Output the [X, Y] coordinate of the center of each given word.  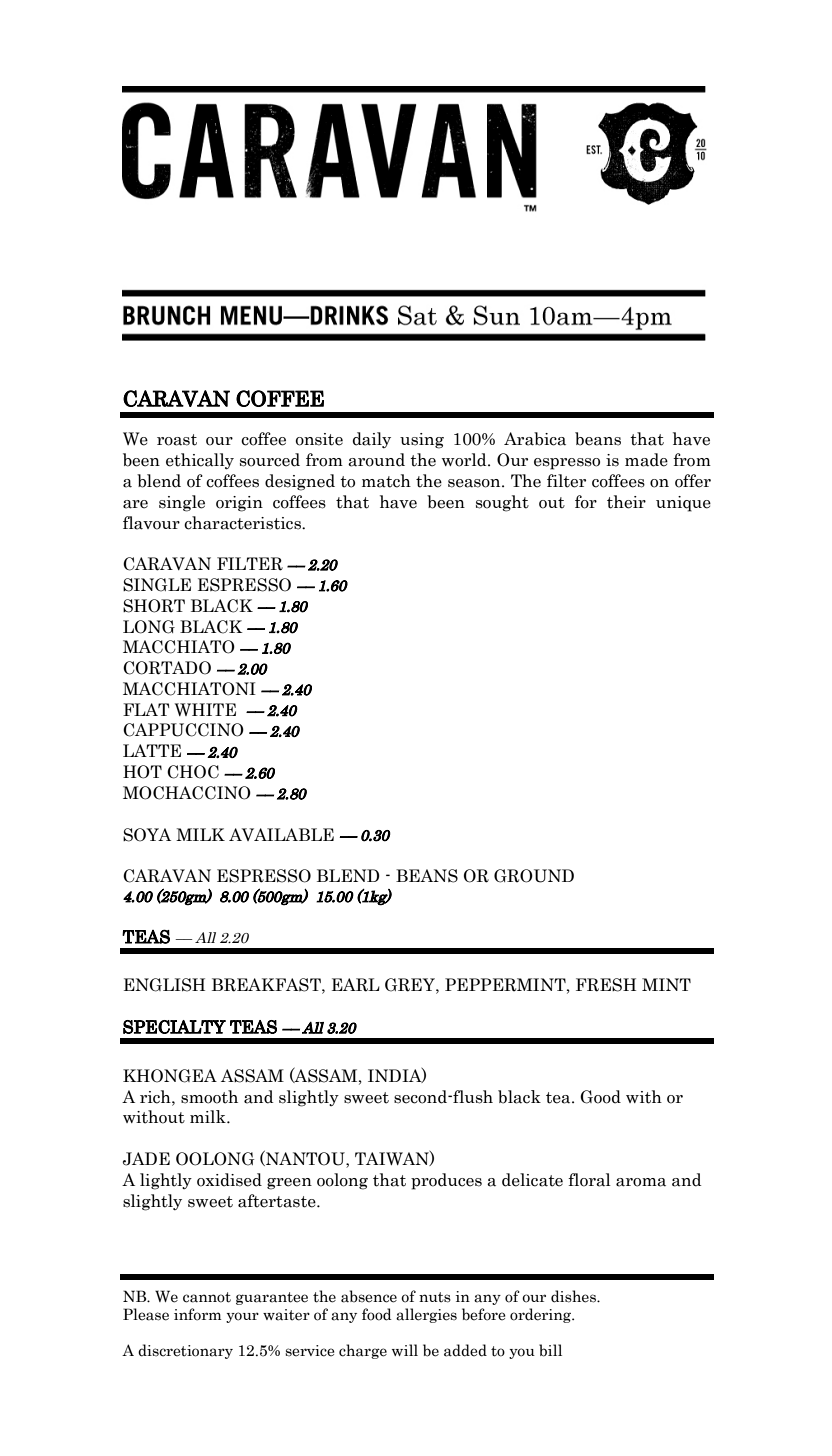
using [422, 441]
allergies [426, 1315]
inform [197, 1314]
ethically [200, 461]
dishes [574, 1296]
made [646, 460]
